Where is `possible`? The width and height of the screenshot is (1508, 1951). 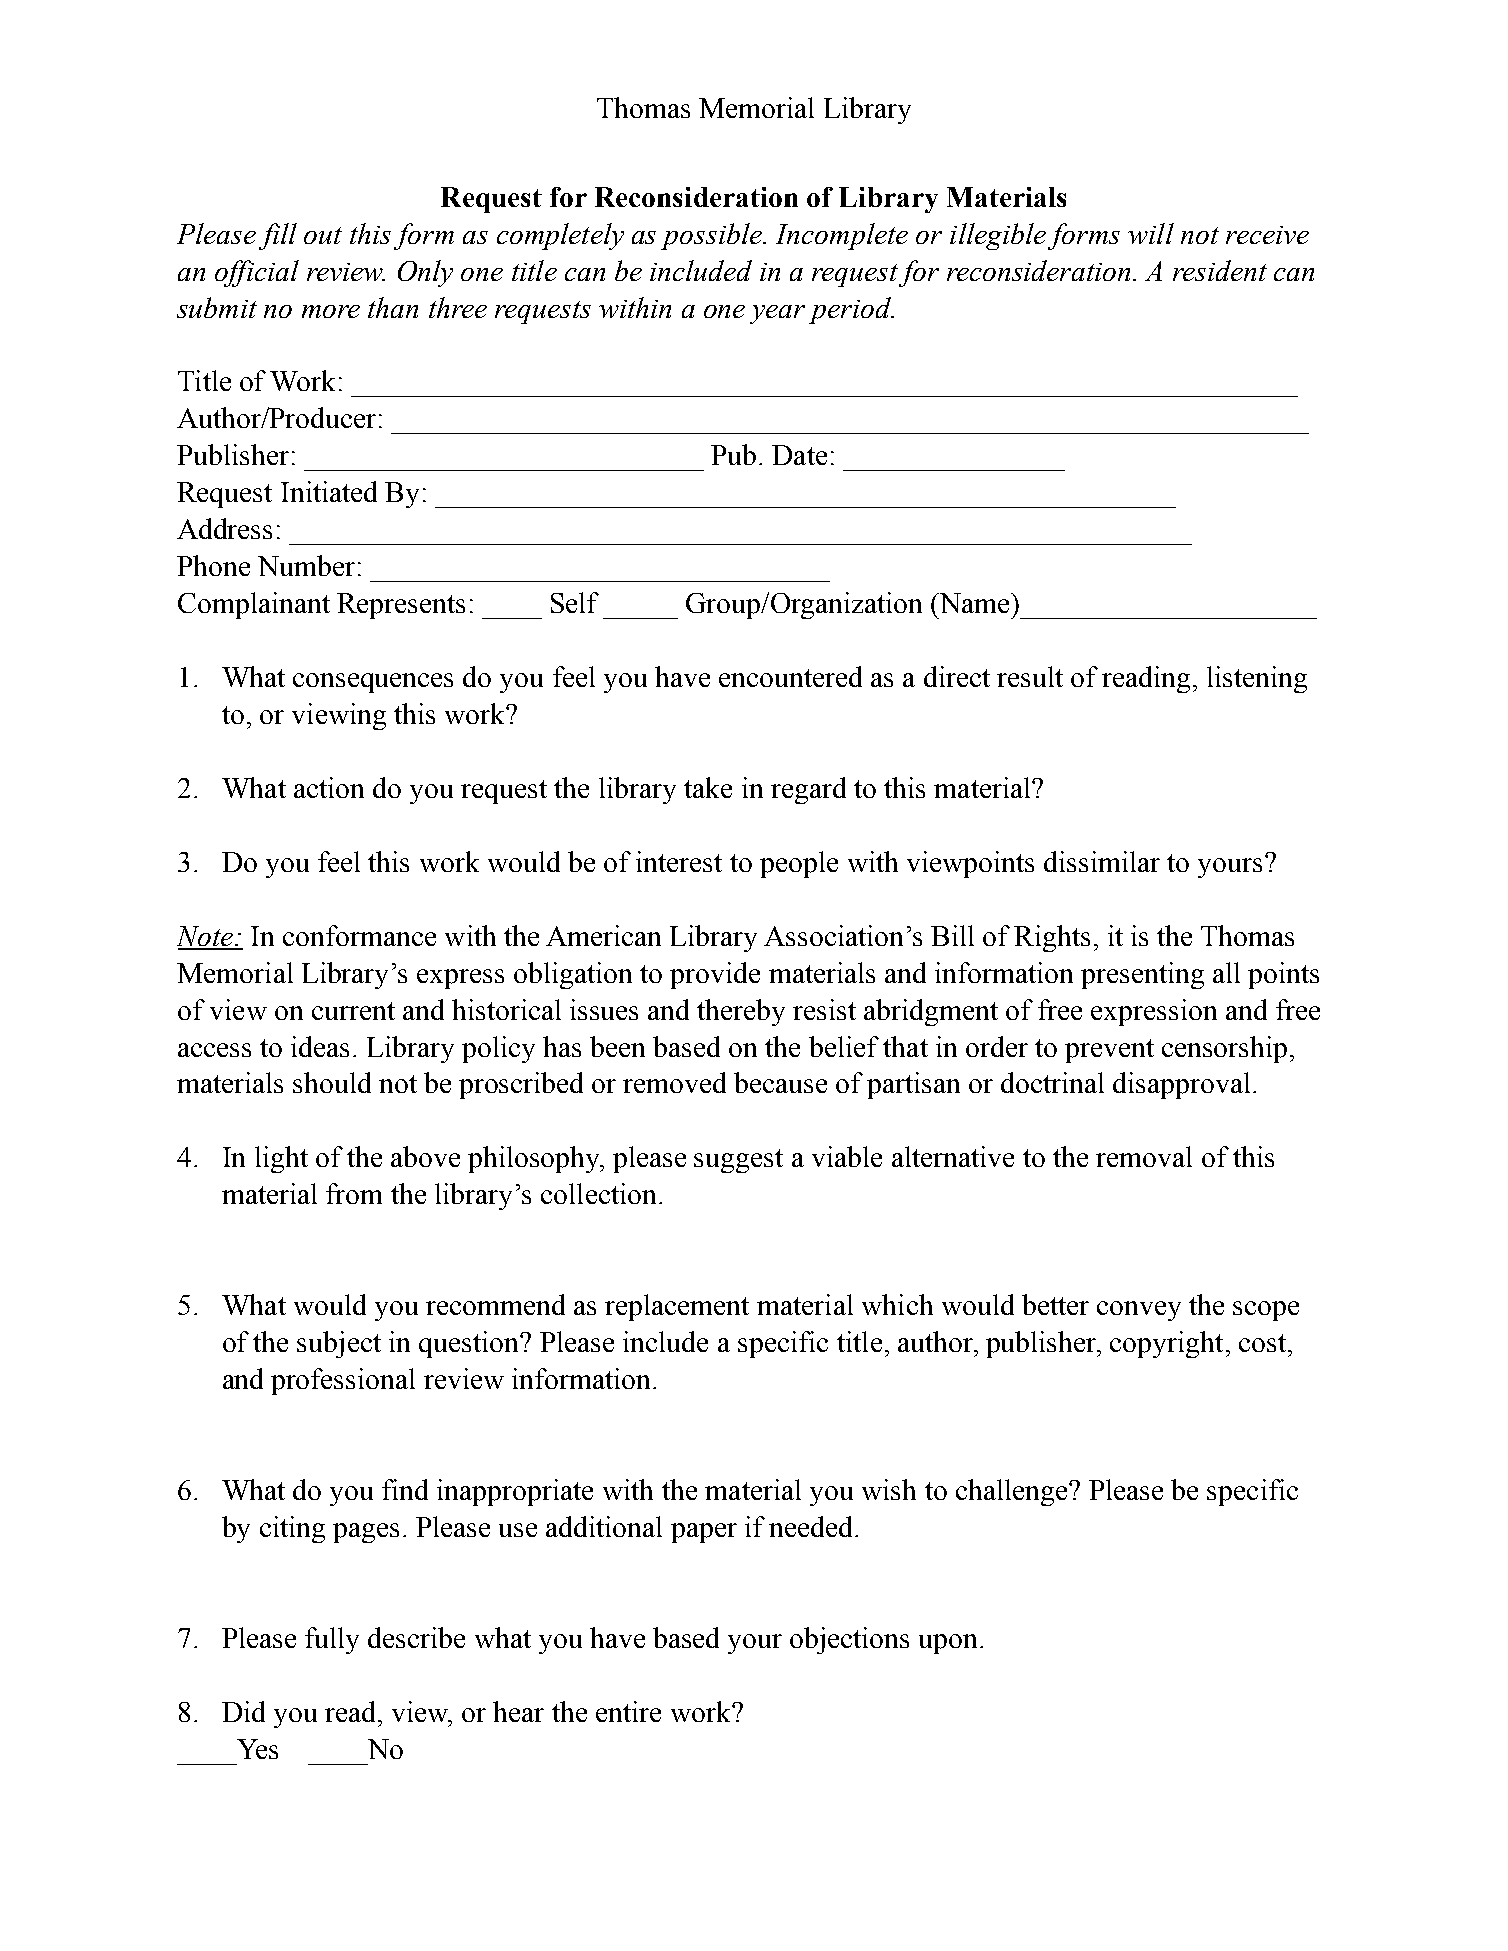
possible is located at coordinates (712, 236).
